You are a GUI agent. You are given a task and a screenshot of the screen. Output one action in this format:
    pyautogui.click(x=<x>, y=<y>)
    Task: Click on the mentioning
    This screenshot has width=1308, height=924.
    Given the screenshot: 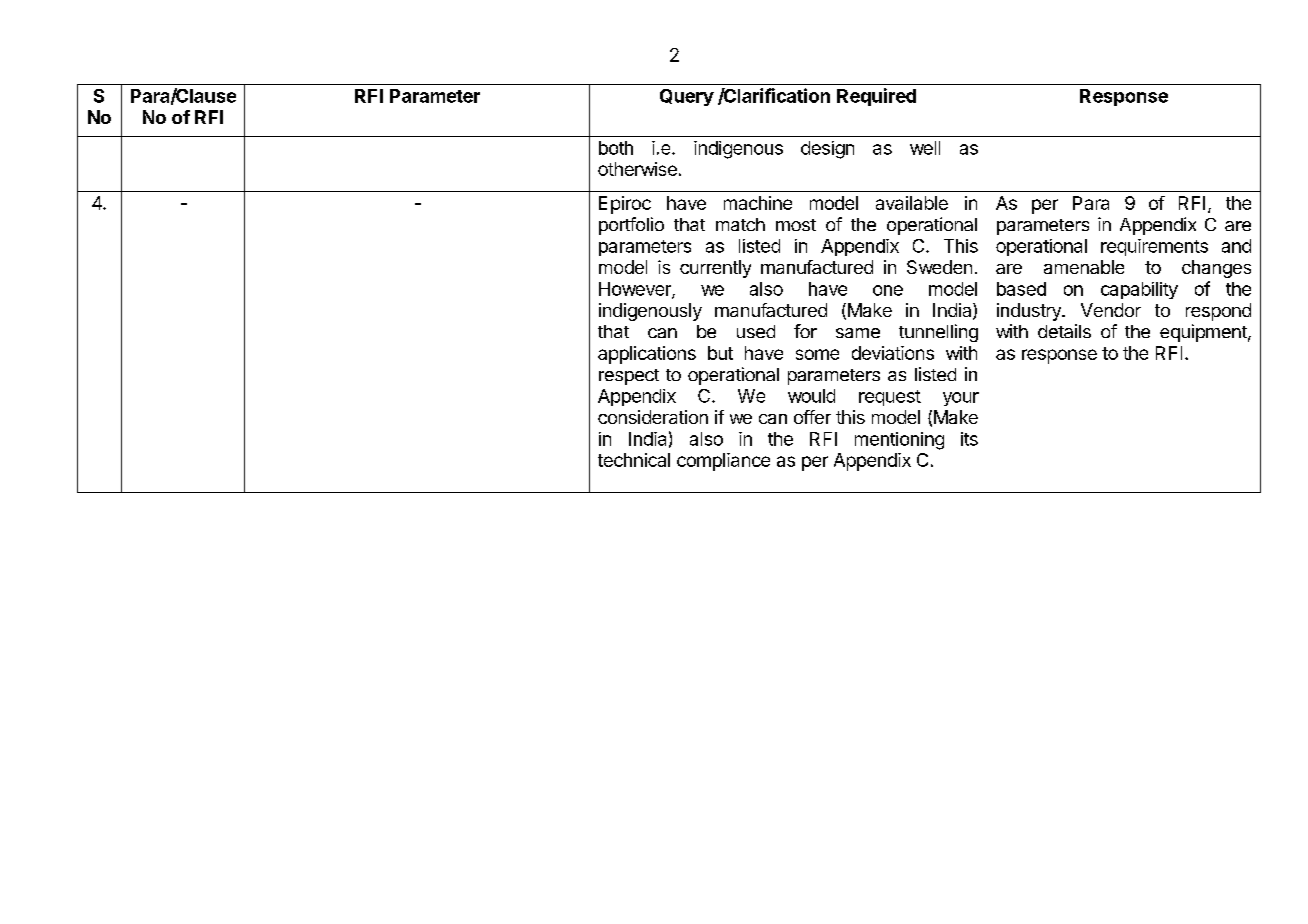 What is the action you would take?
    pyautogui.click(x=899, y=441)
